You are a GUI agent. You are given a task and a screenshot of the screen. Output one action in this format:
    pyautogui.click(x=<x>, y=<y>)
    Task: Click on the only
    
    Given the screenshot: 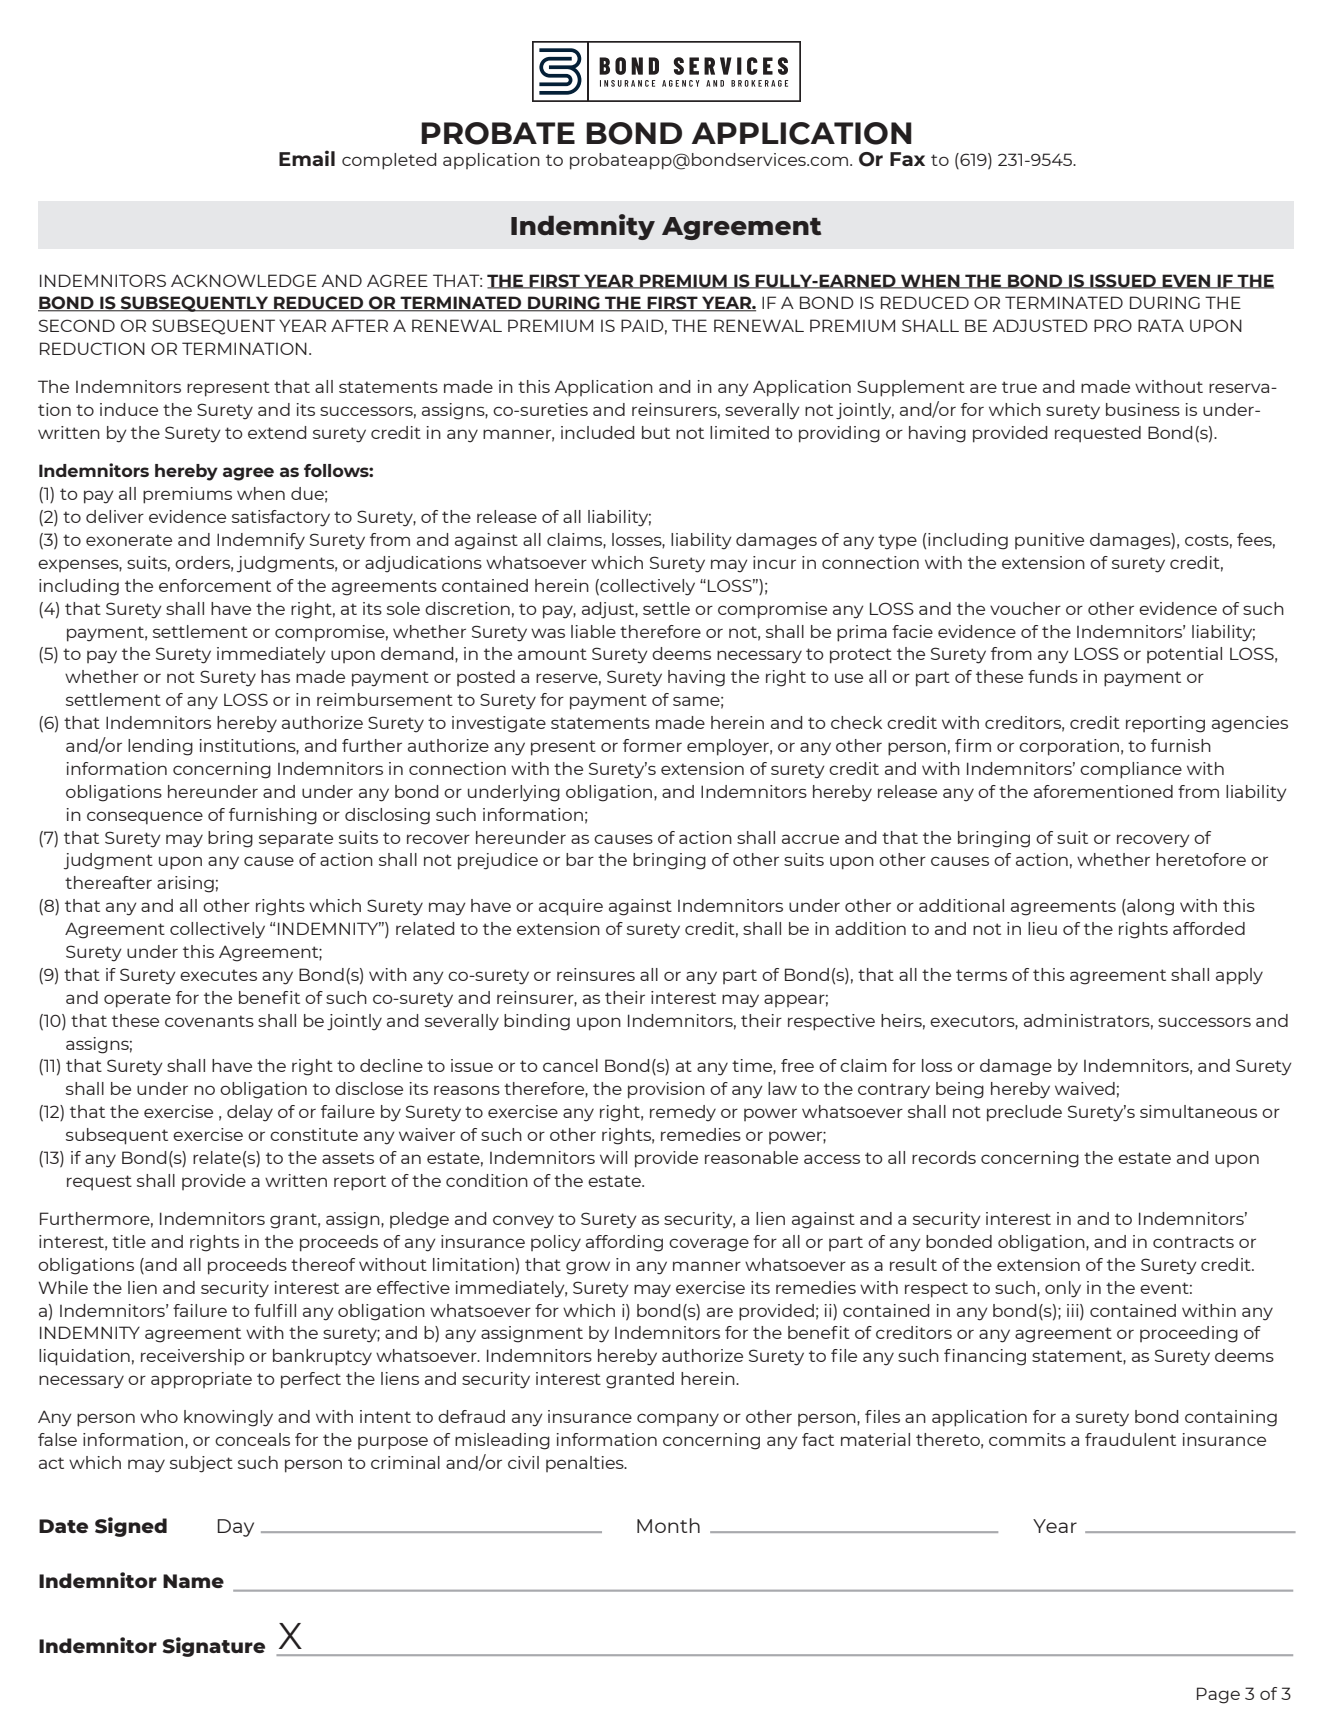 What is the action you would take?
    pyautogui.click(x=1063, y=1289)
